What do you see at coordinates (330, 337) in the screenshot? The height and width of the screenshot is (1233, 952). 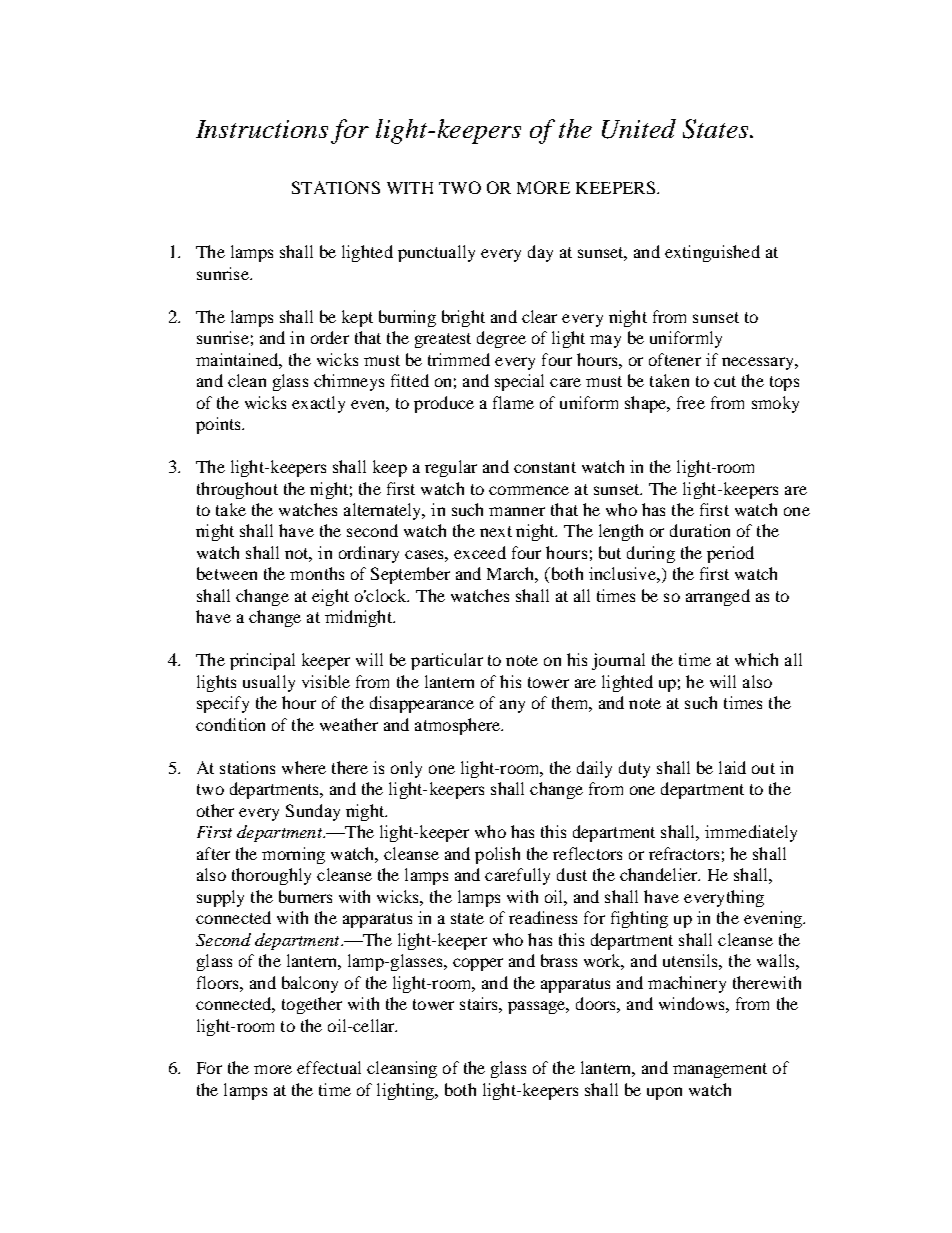 I see `order` at bounding box center [330, 337].
